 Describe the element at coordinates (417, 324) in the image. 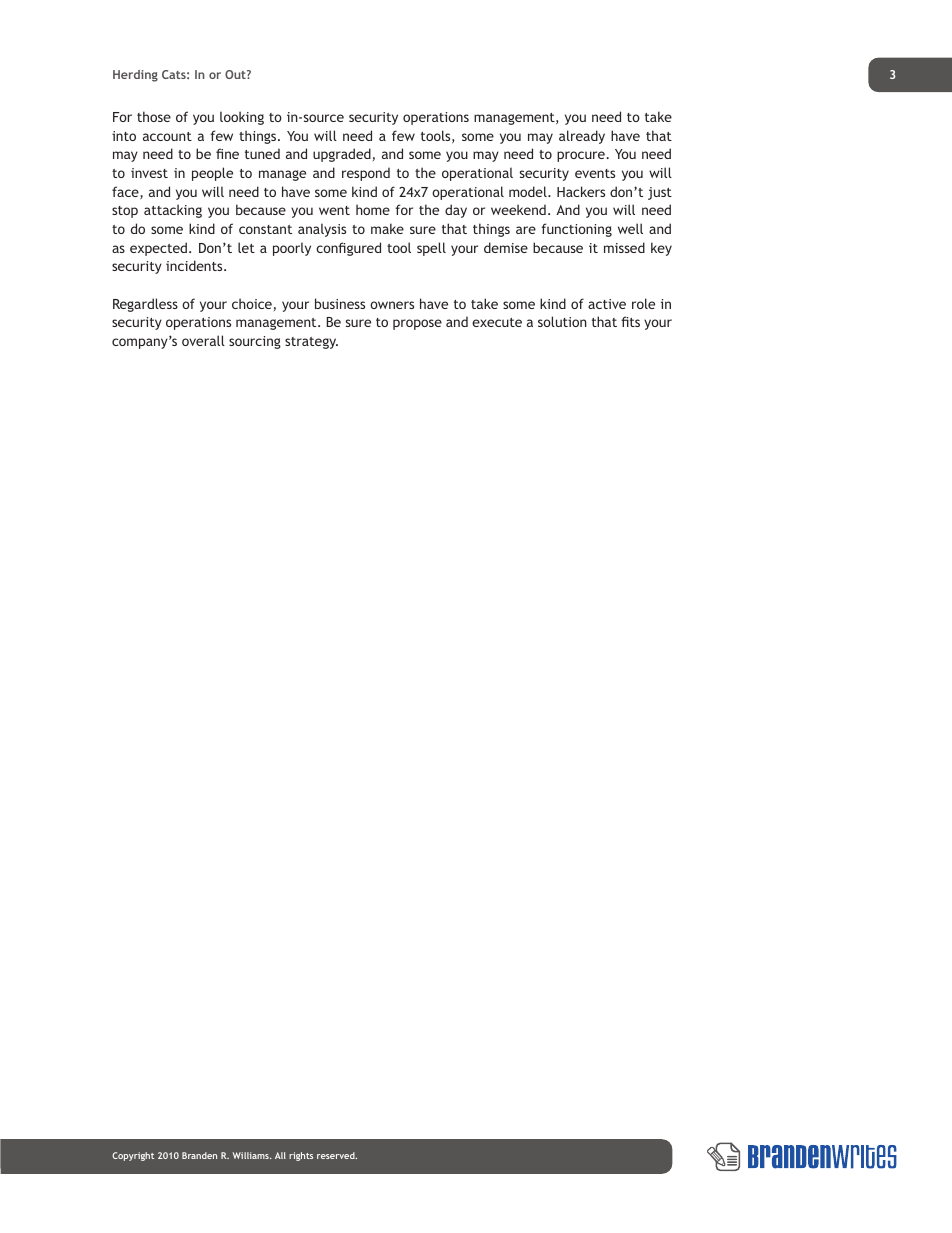

I see `propose` at that location.
